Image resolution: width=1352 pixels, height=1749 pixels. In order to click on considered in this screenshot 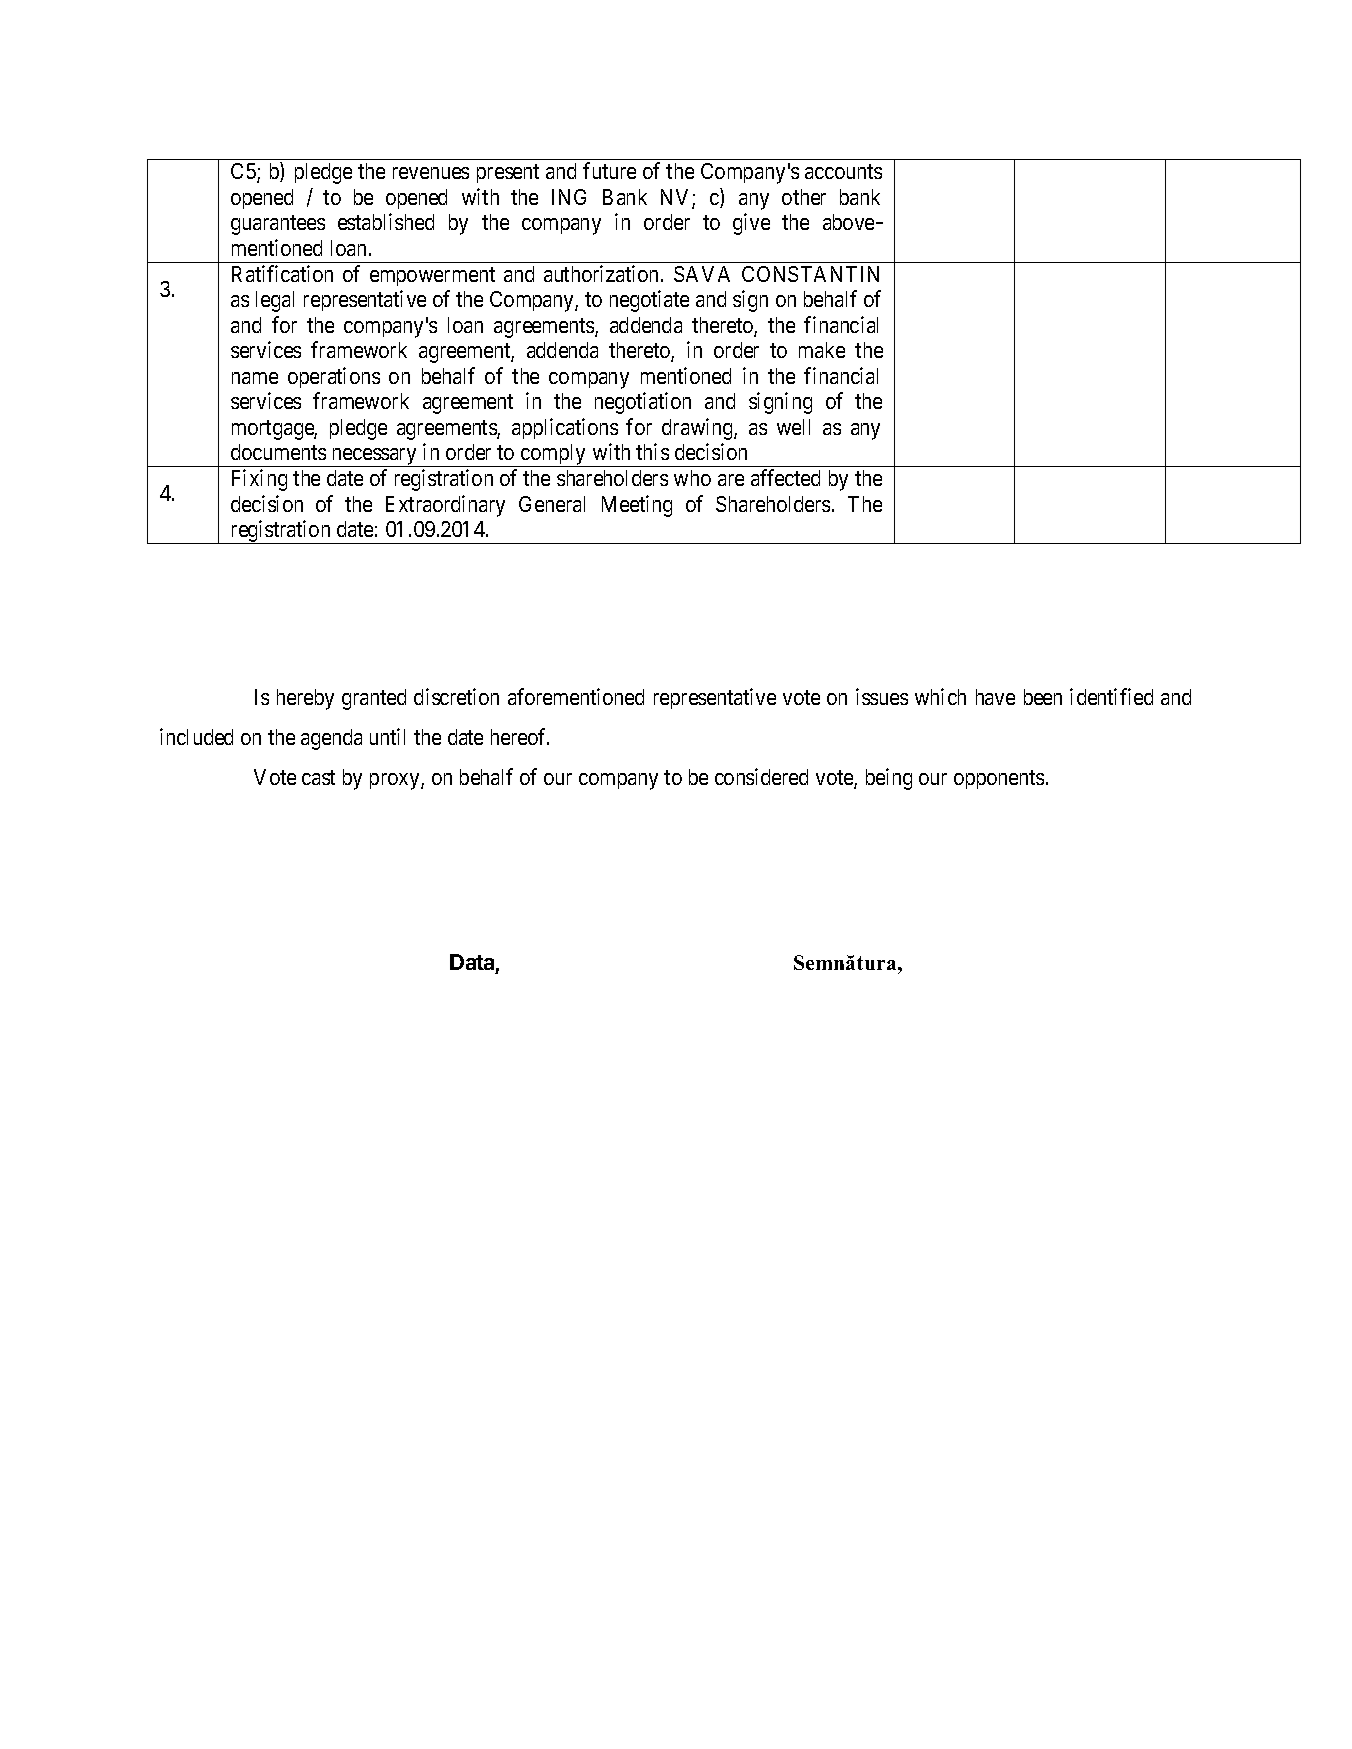, I will do `click(761, 776)`.
